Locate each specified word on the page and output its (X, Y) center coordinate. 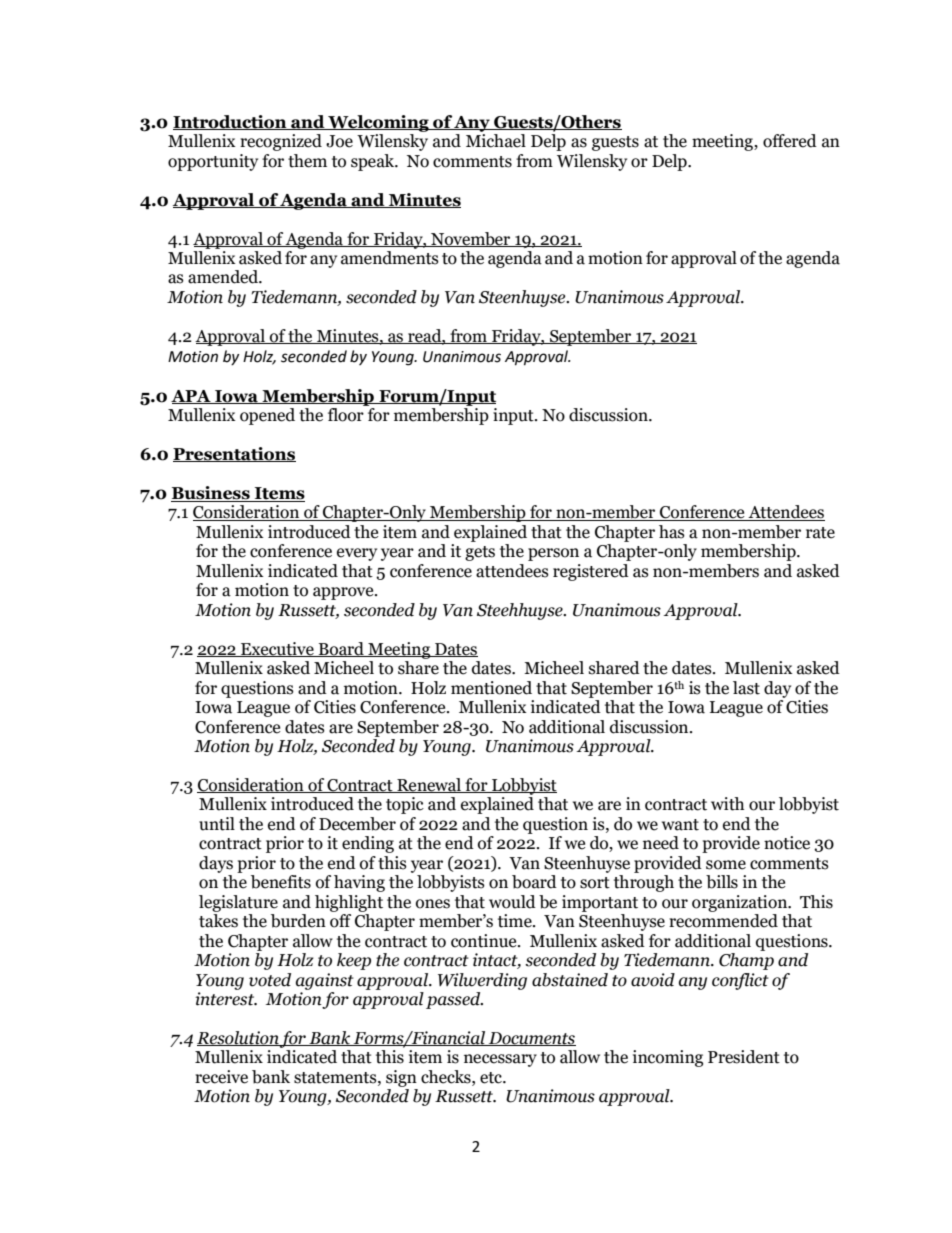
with (727, 804)
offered (790, 141)
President (744, 1057)
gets (480, 553)
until (217, 824)
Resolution (238, 1038)
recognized (281, 142)
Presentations (234, 454)
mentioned (491, 688)
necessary (500, 1060)
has (672, 532)
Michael (496, 141)
